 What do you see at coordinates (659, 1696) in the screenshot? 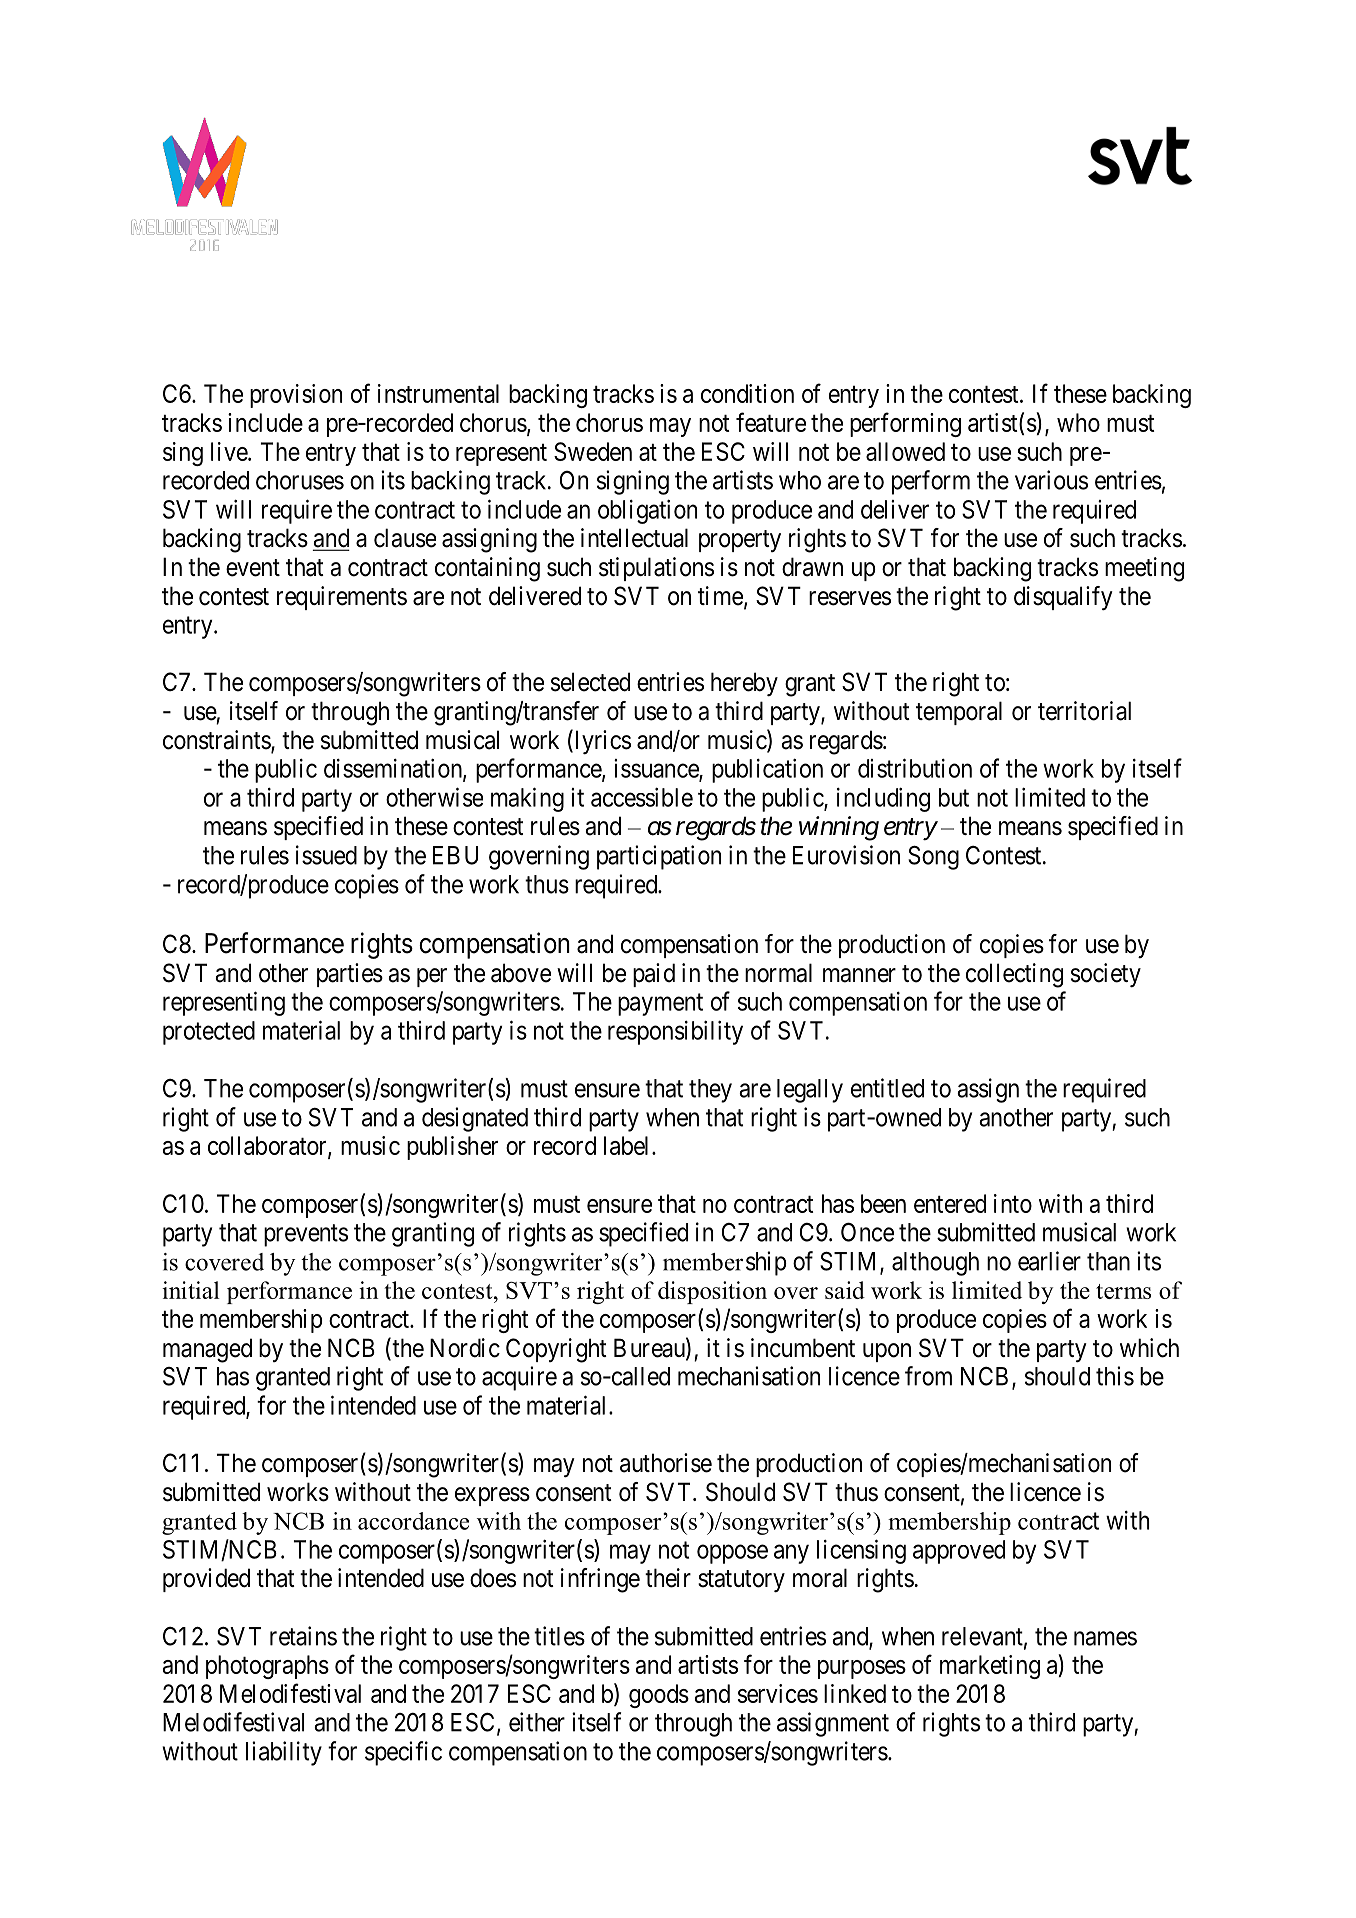
I see `goods` at bounding box center [659, 1696].
